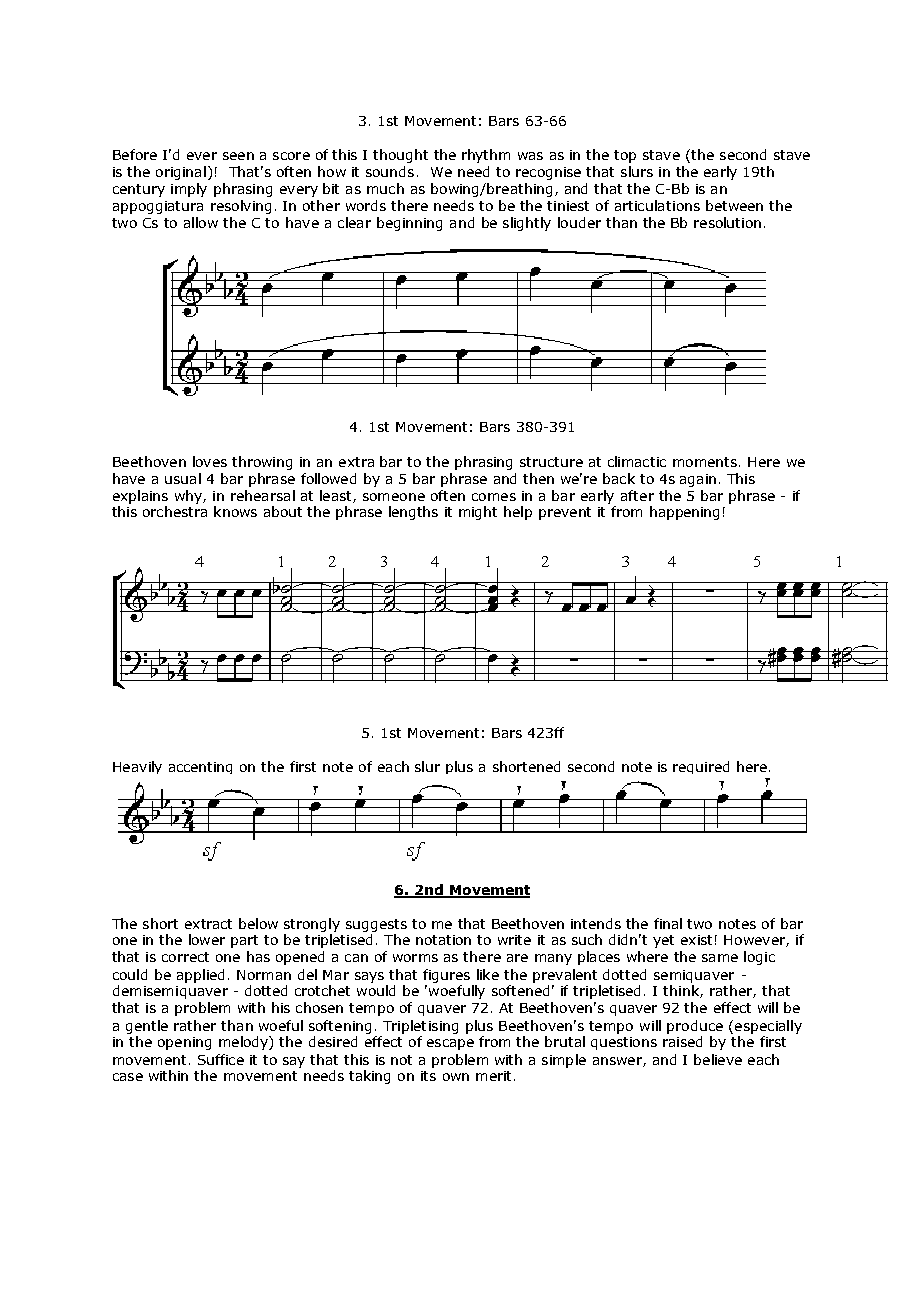  I want to click on imply, so click(189, 190).
